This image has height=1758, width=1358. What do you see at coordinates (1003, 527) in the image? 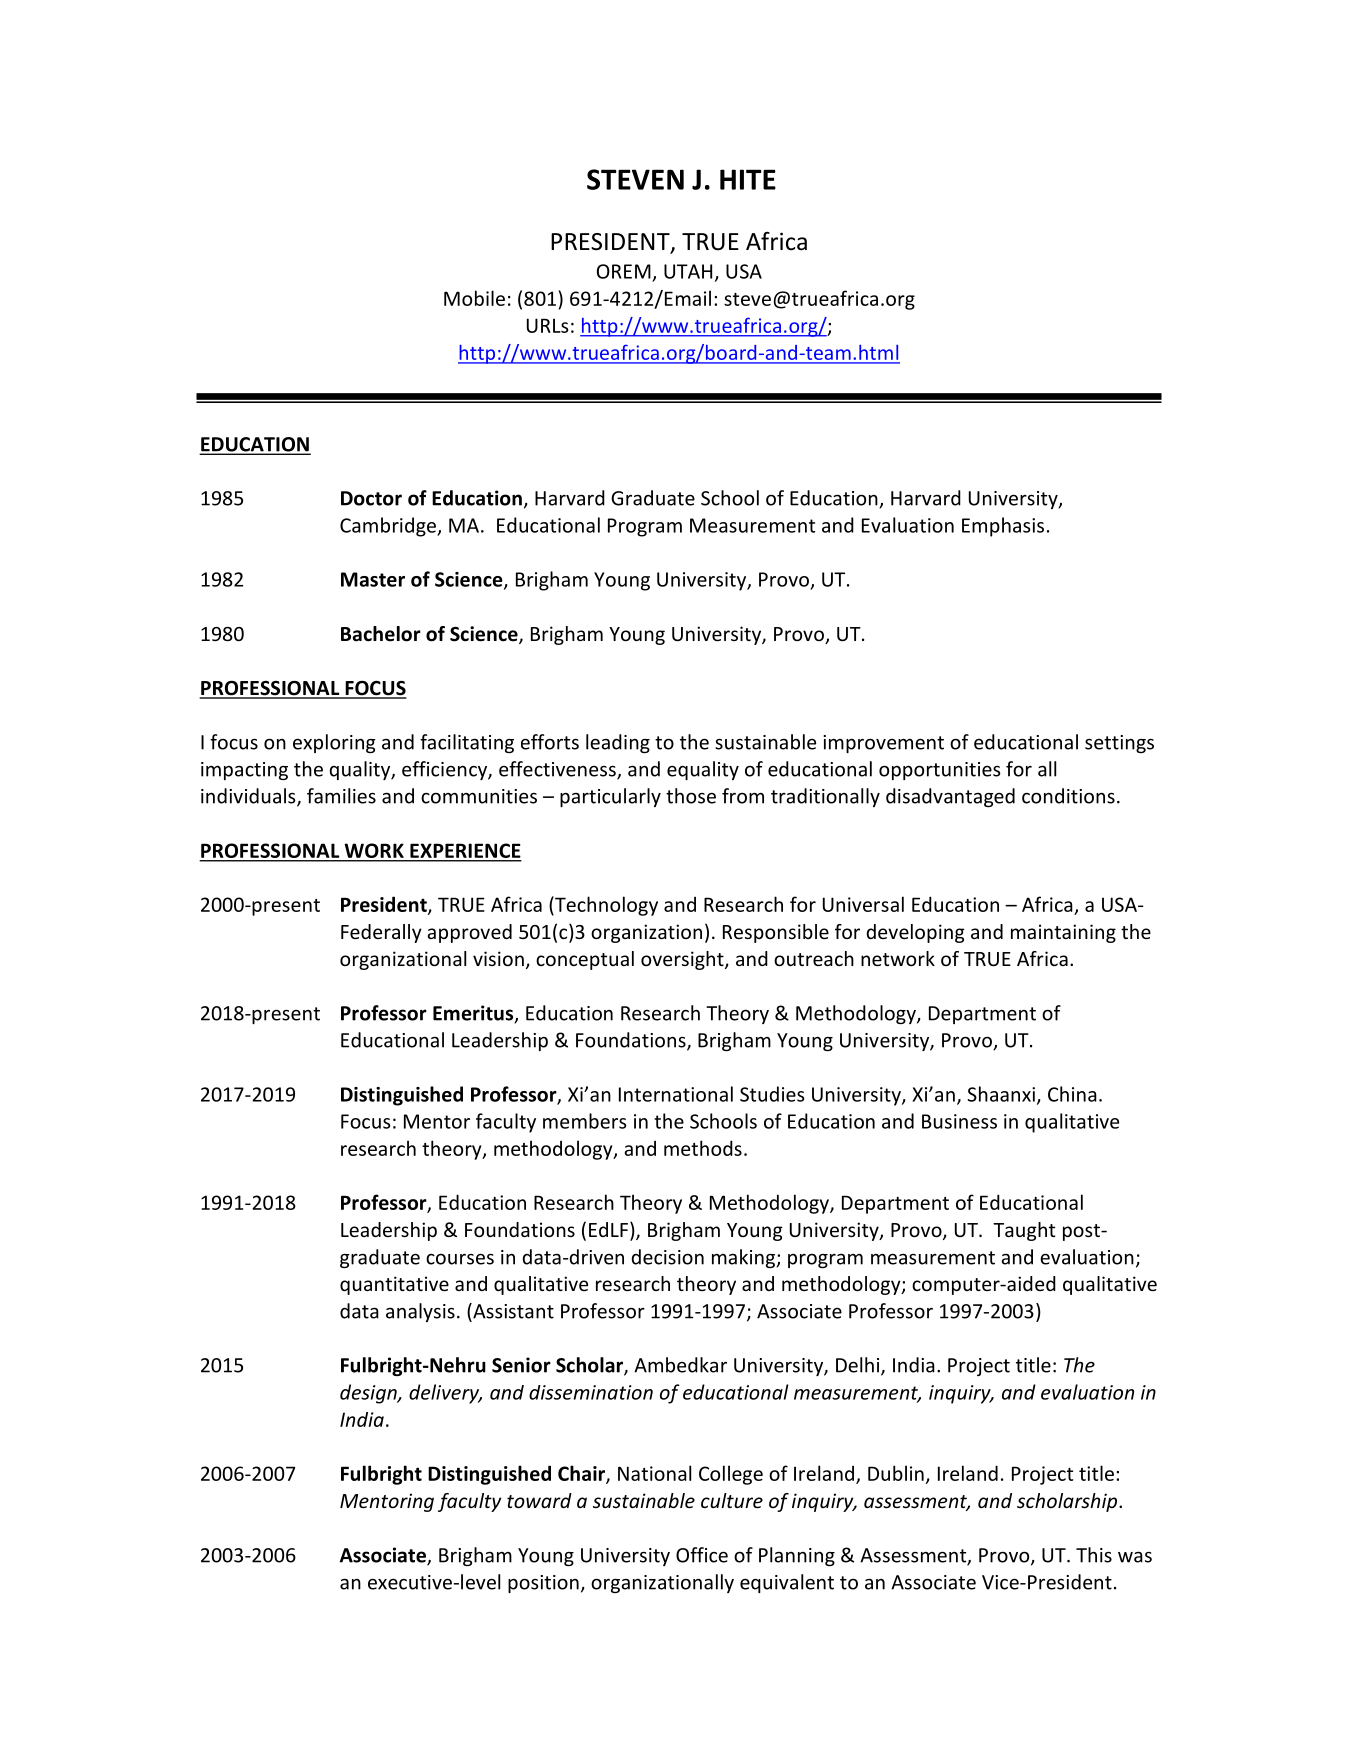
I see `Emphasis` at bounding box center [1003, 527].
